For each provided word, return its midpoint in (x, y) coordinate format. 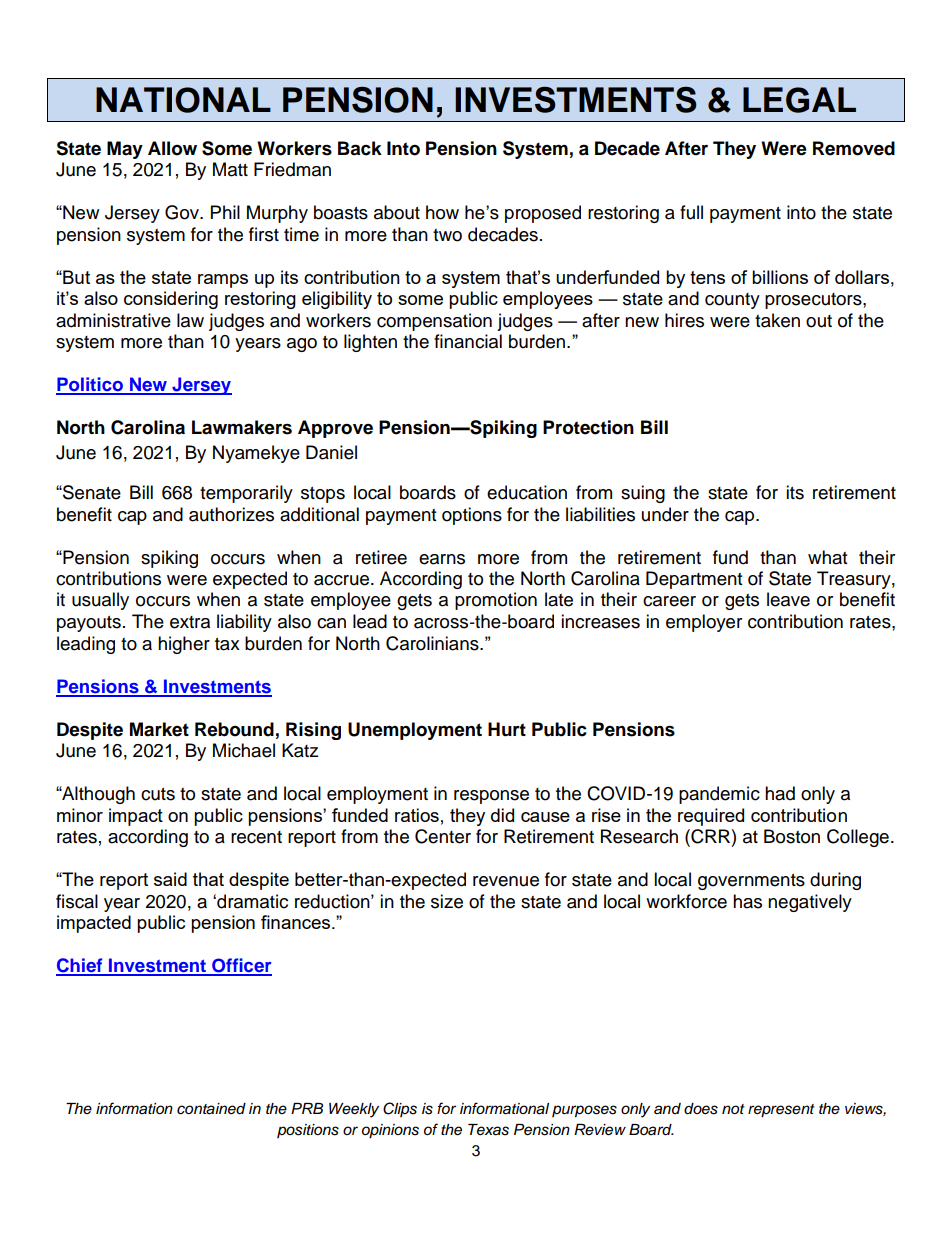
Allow (172, 148)
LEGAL (799, 100)
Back (360, 148)
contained (211, 1109)
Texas (488, 1130)
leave (788, 599)
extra (190, 622)
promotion (496, 601)
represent (781, 1111)
